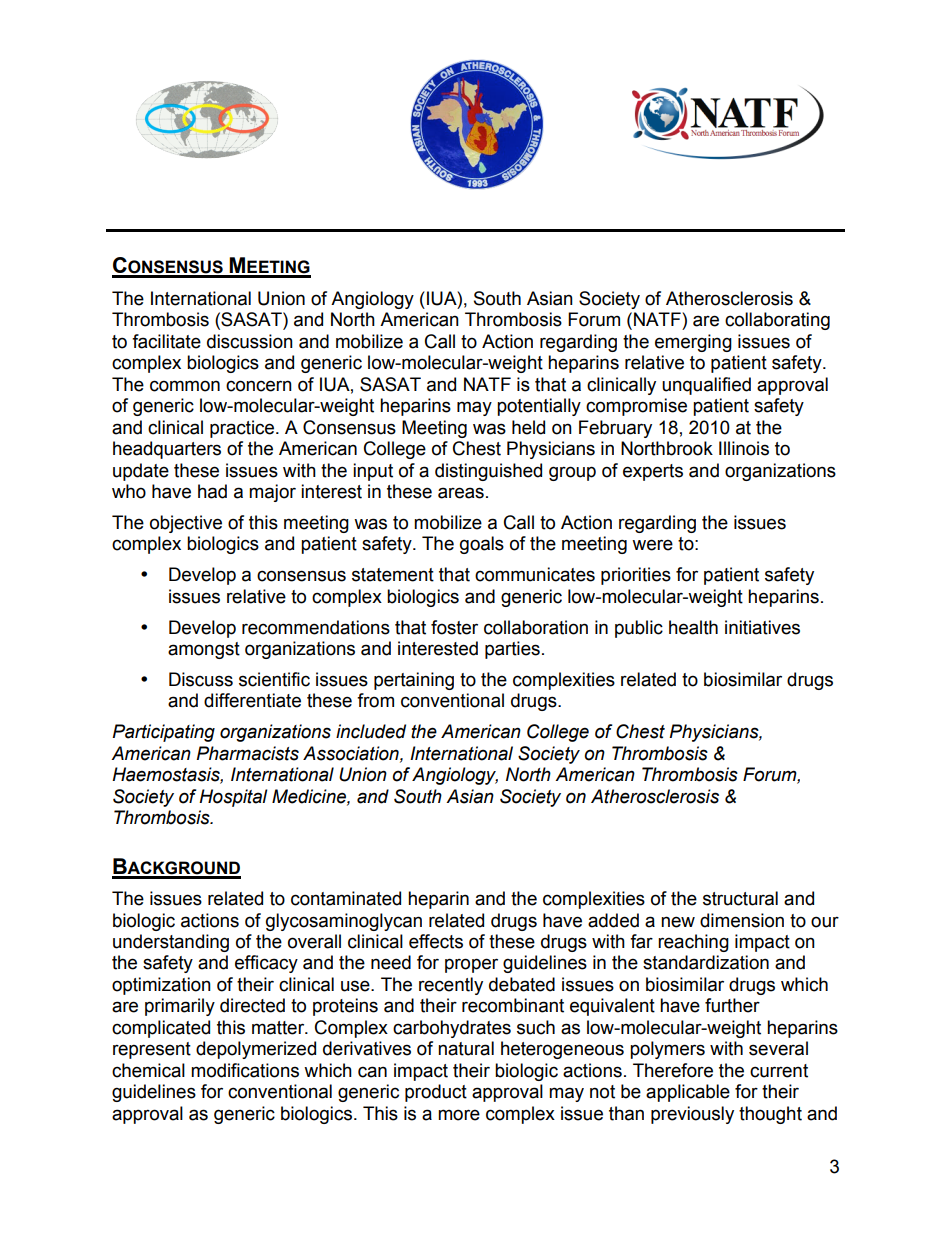 The image size is (952, 1233). Describe the element at coordinates (414, 681) in the document. I see `pertaining` at that location.
